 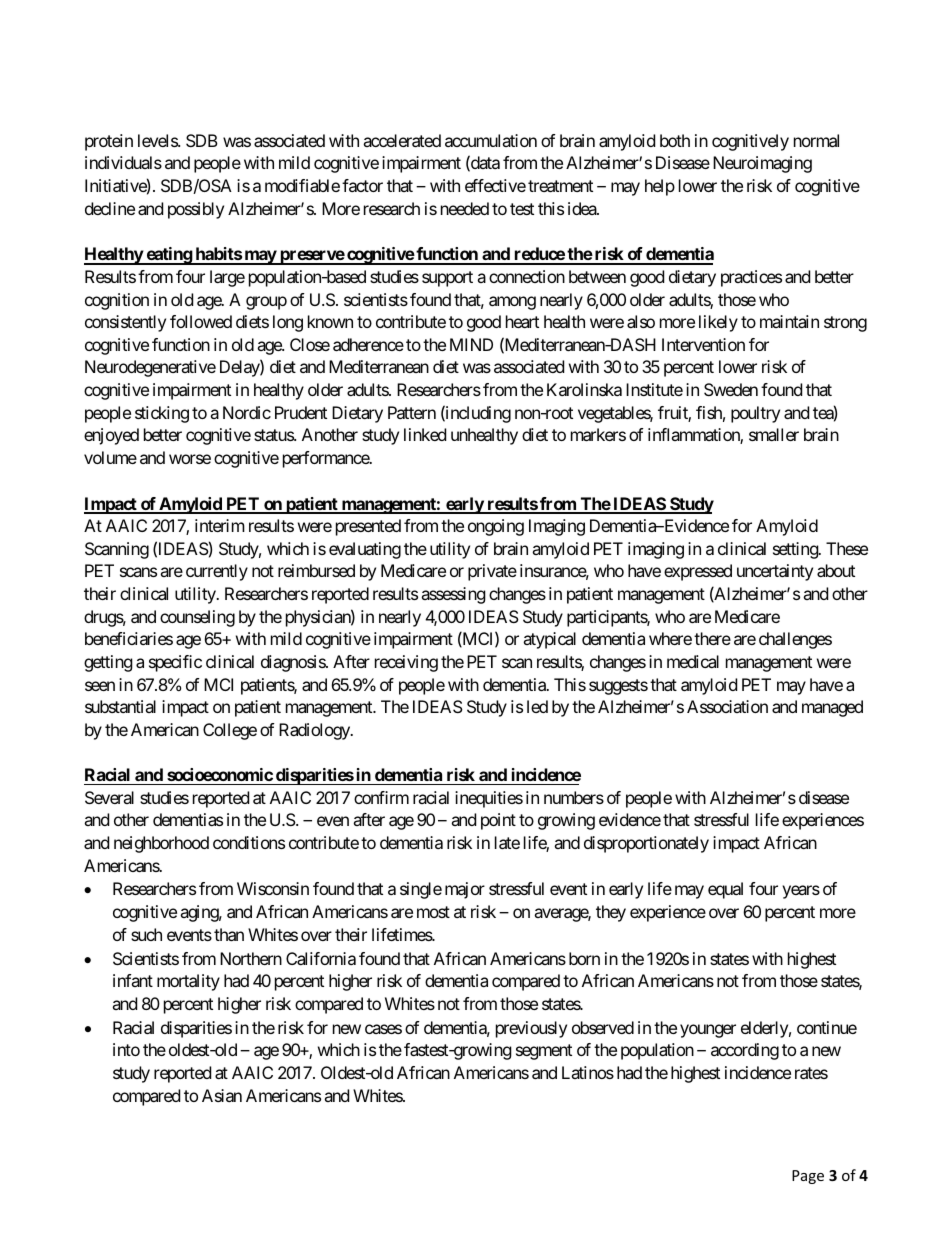 What do you see at coordinates (491, 140) in the screenshot?
I see `accumulation` at bounding box center [491, 140].
